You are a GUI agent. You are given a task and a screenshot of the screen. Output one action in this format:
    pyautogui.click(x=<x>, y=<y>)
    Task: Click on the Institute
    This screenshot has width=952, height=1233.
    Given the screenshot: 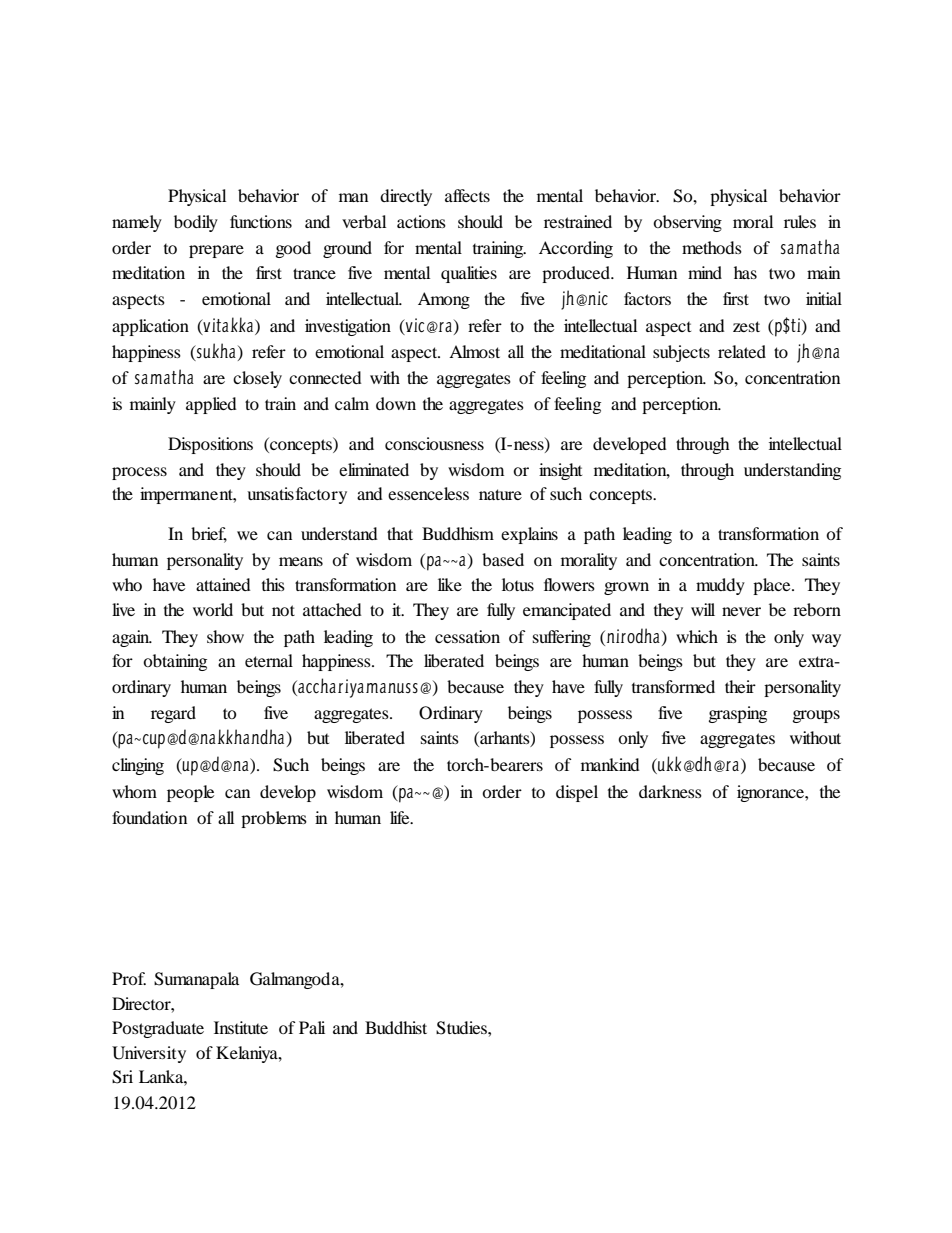 What is the action you would take?
    pyautogui.click(x=241, y=1027)
